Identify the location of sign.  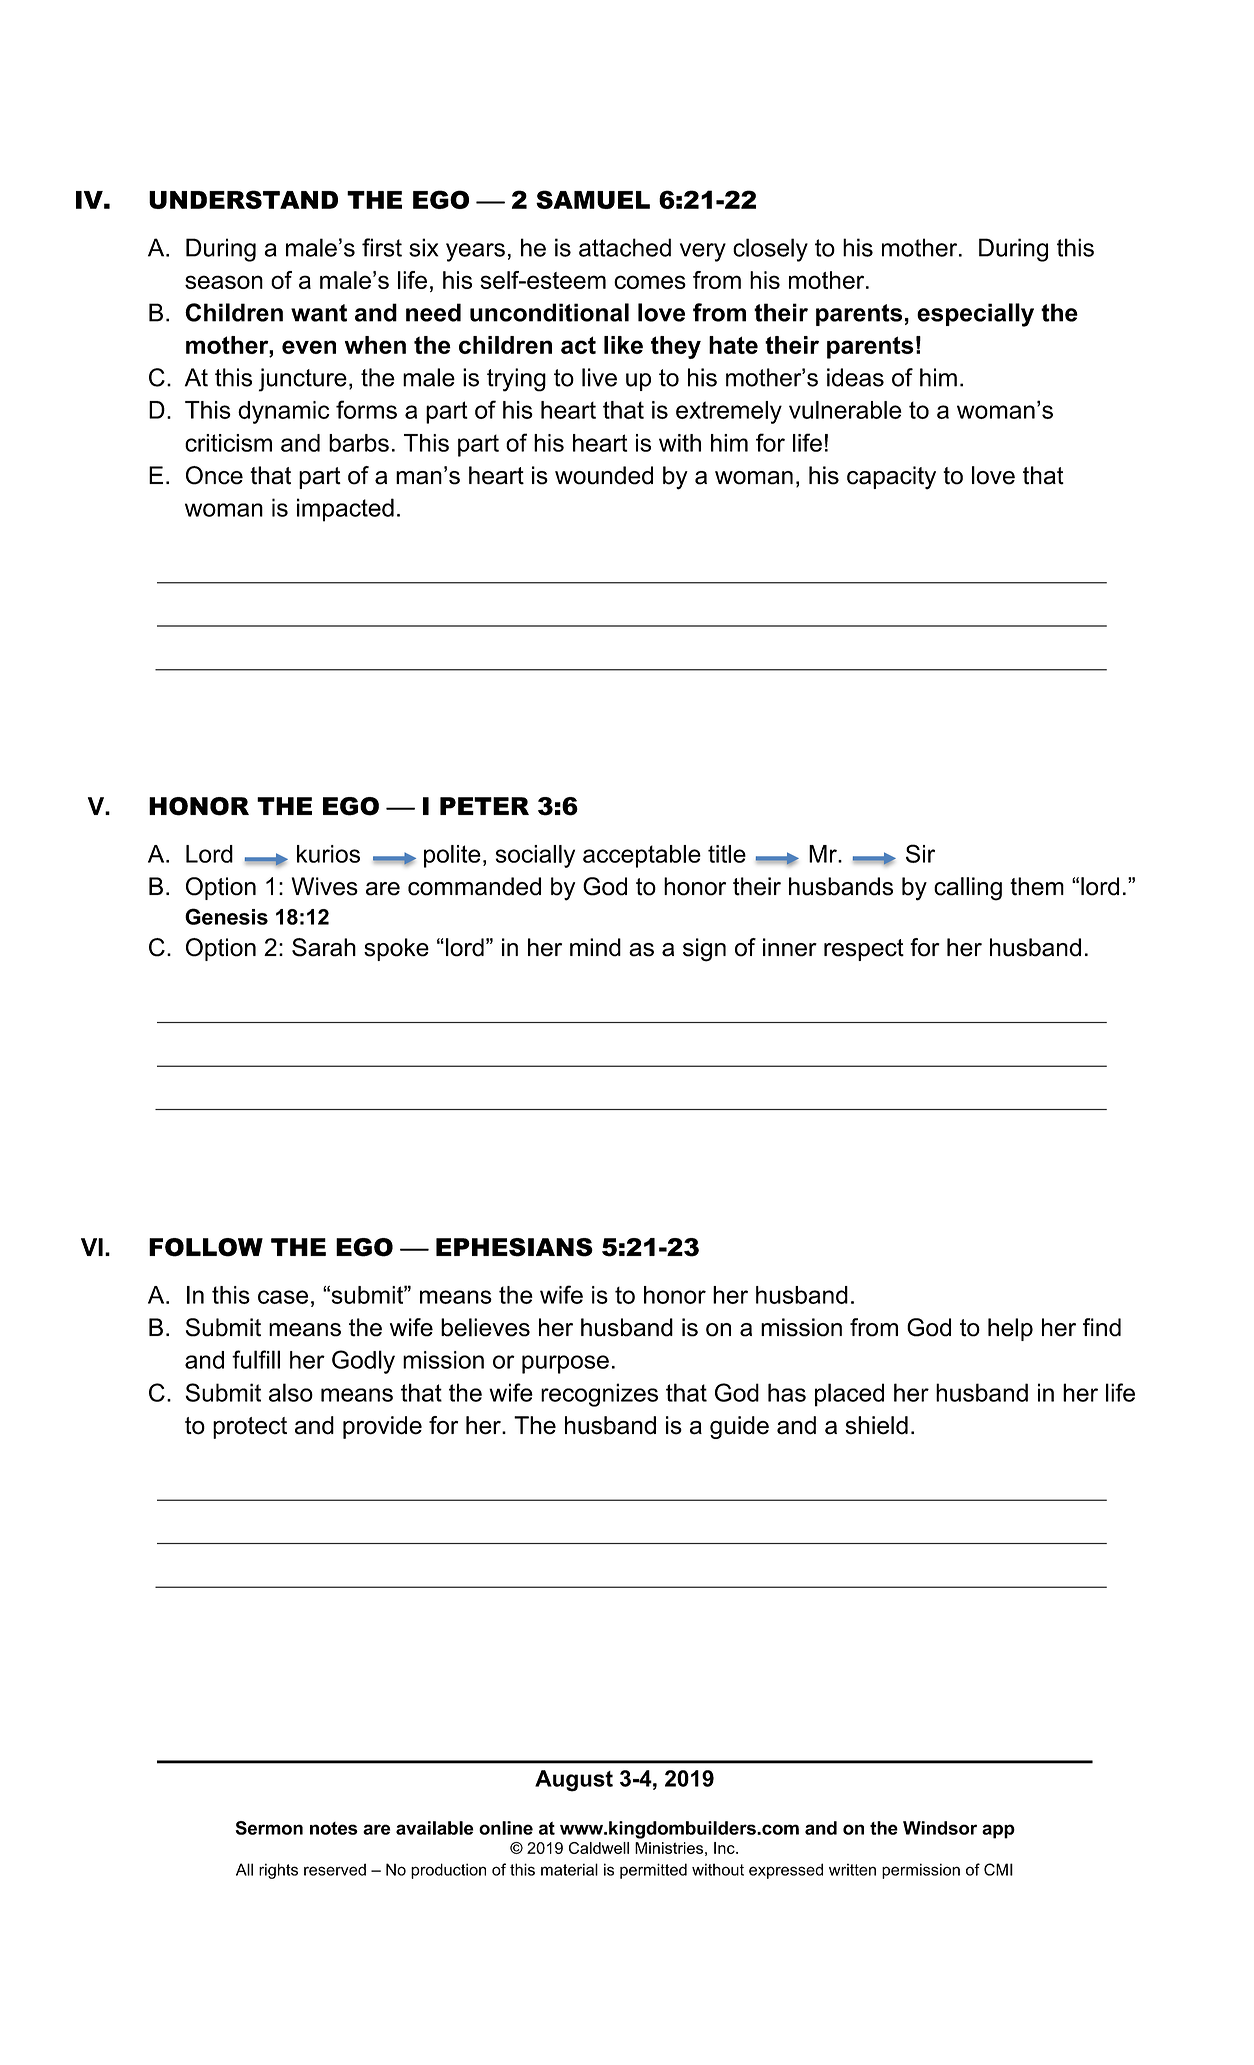
(704, 950).
